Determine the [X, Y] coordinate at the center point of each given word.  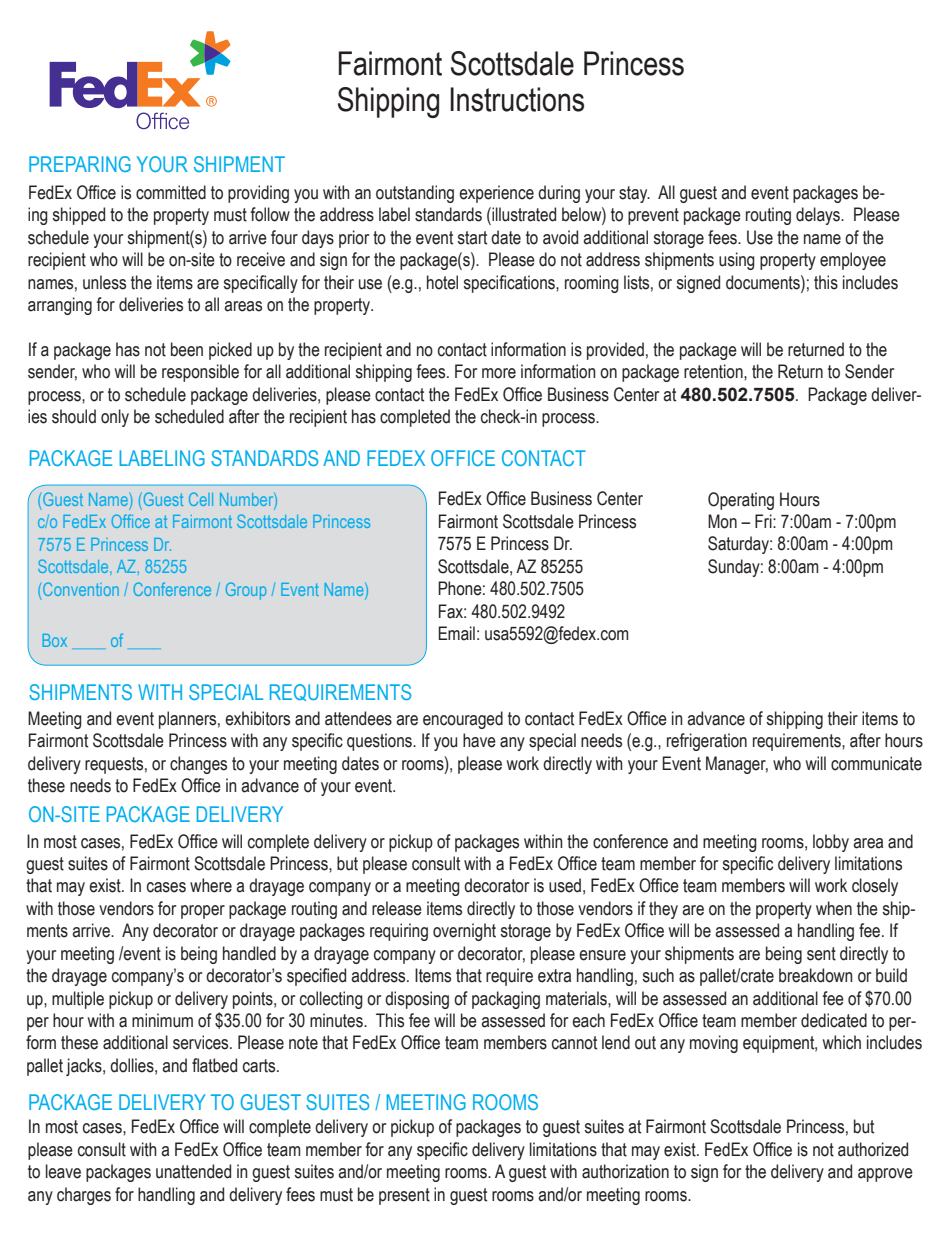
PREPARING [80, 164]
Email [456, 633]
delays [819, 216]
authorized [873, 1149]
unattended [193, 1171]
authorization [625, 1171]
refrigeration [707, 742]
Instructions [517, 99]
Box [55, 640]
